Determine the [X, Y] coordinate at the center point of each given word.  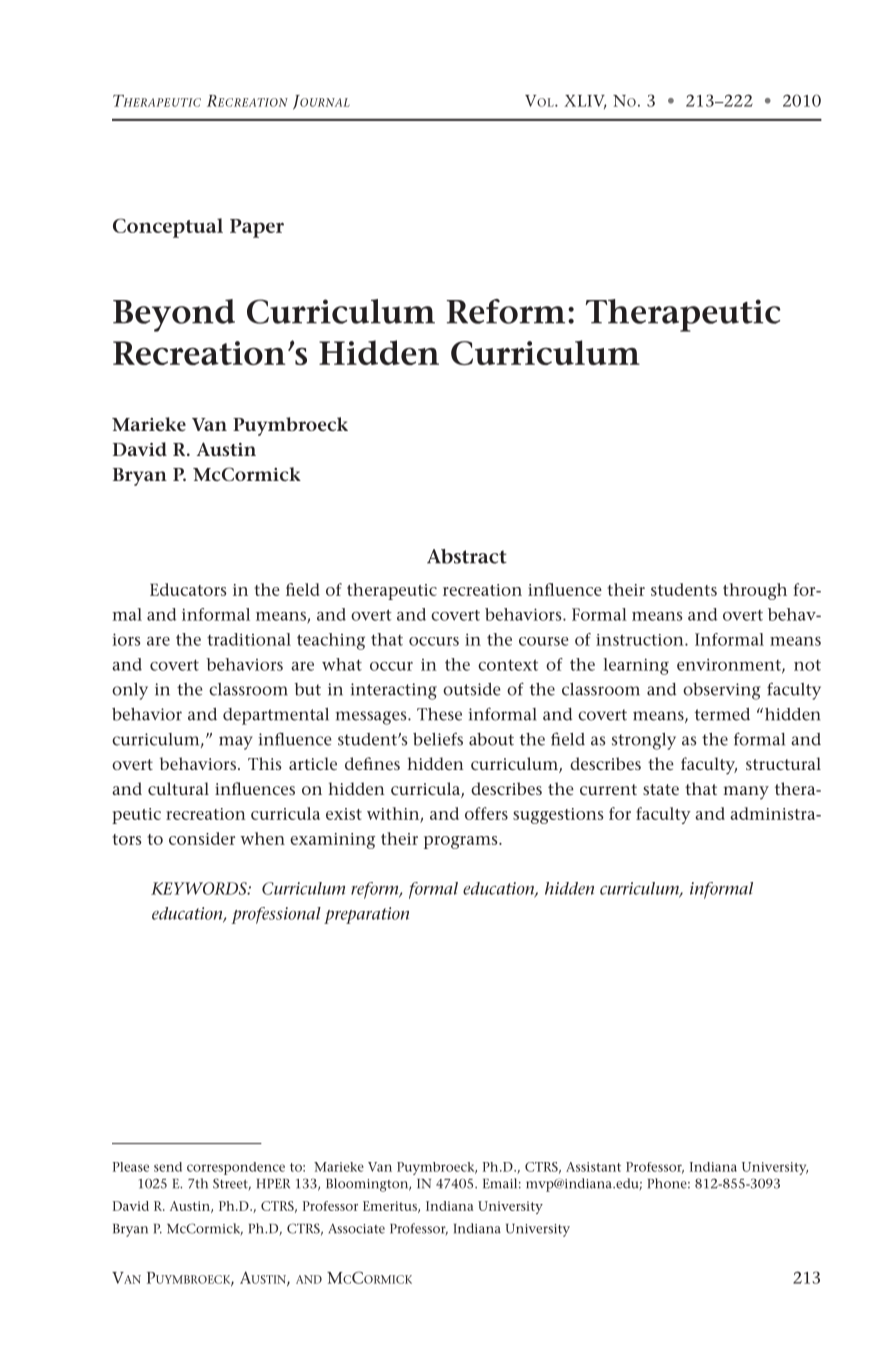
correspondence [236, 1168]
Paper [257, 228]
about [491, 739]
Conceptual [168, 228]
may [236, 743]
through [755, 591]
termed [722, 714]
